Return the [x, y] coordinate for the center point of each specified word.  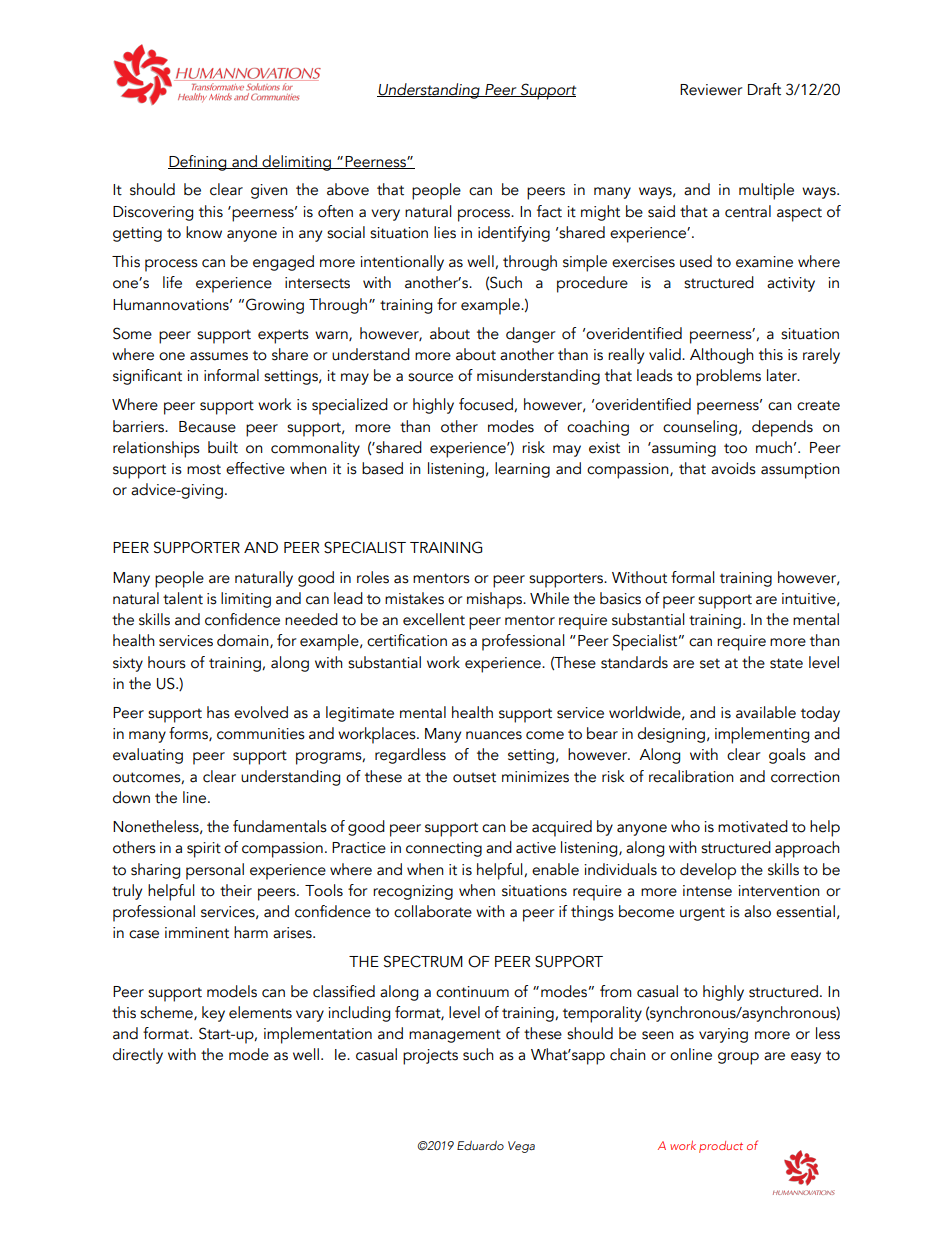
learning [522, 470]
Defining [198, 163]
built [223, 447]
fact [549, 211]
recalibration [691, 776]
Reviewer [711, 90]
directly [138, 1056]
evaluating [148, 756]
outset [474, 777]
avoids [733, 468]
